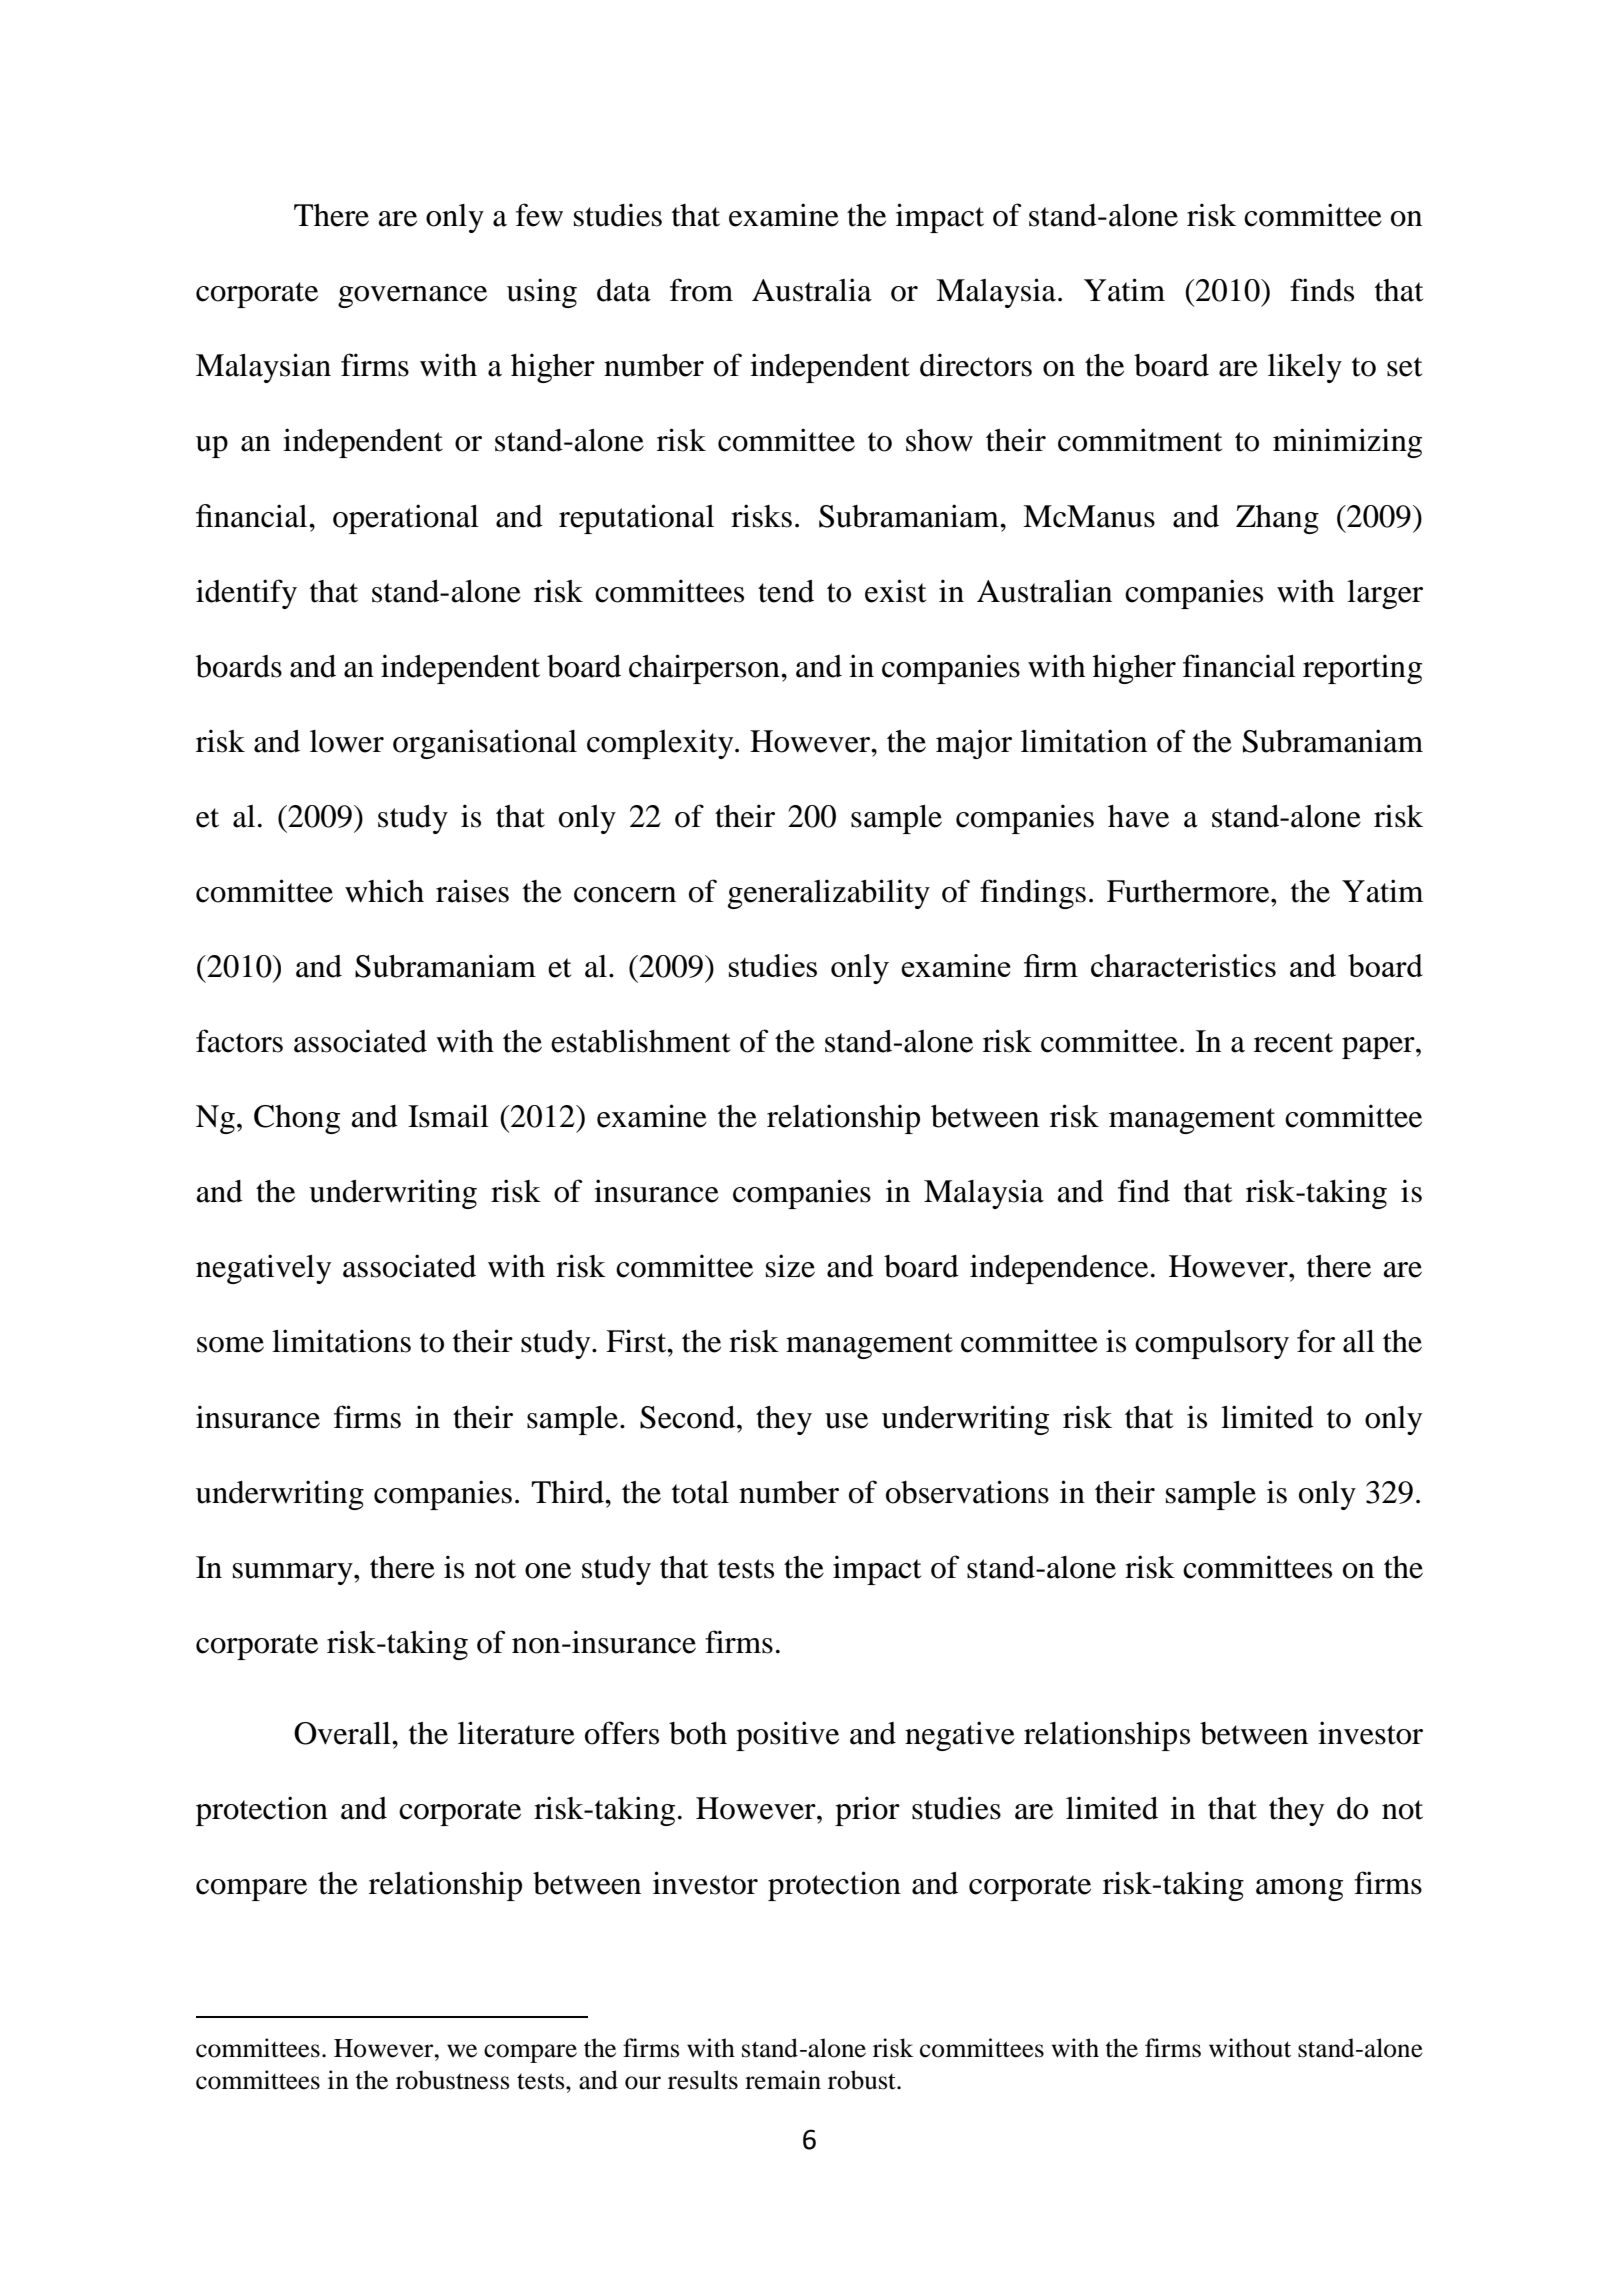 The height and width of the screenshot is (2290, 1619). What do you see at coordinates (705, 669) in the screenshot?
I see `chairperson` at bounding box center [705, 669].
